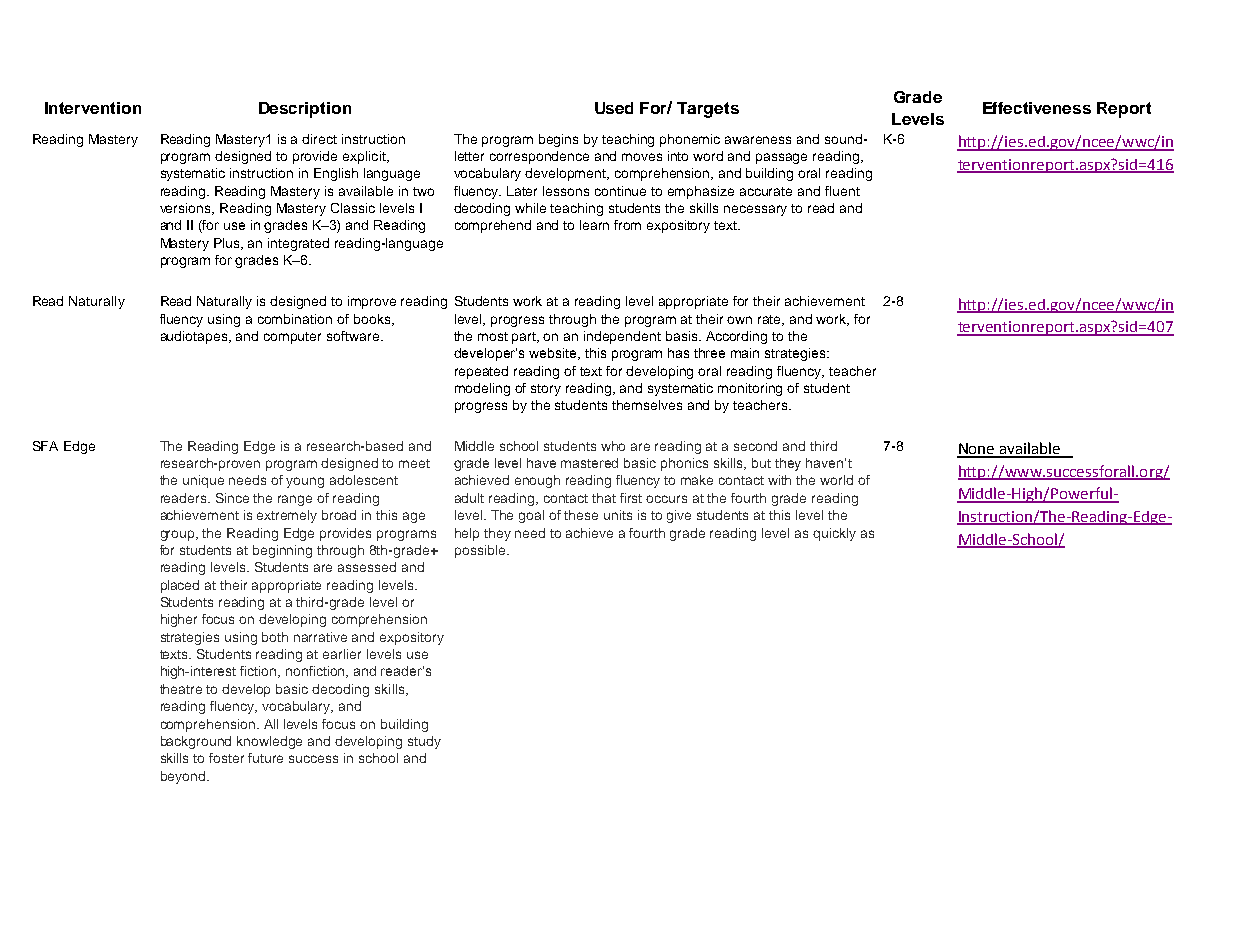  I want to click on SFA, so click(45, 446).
